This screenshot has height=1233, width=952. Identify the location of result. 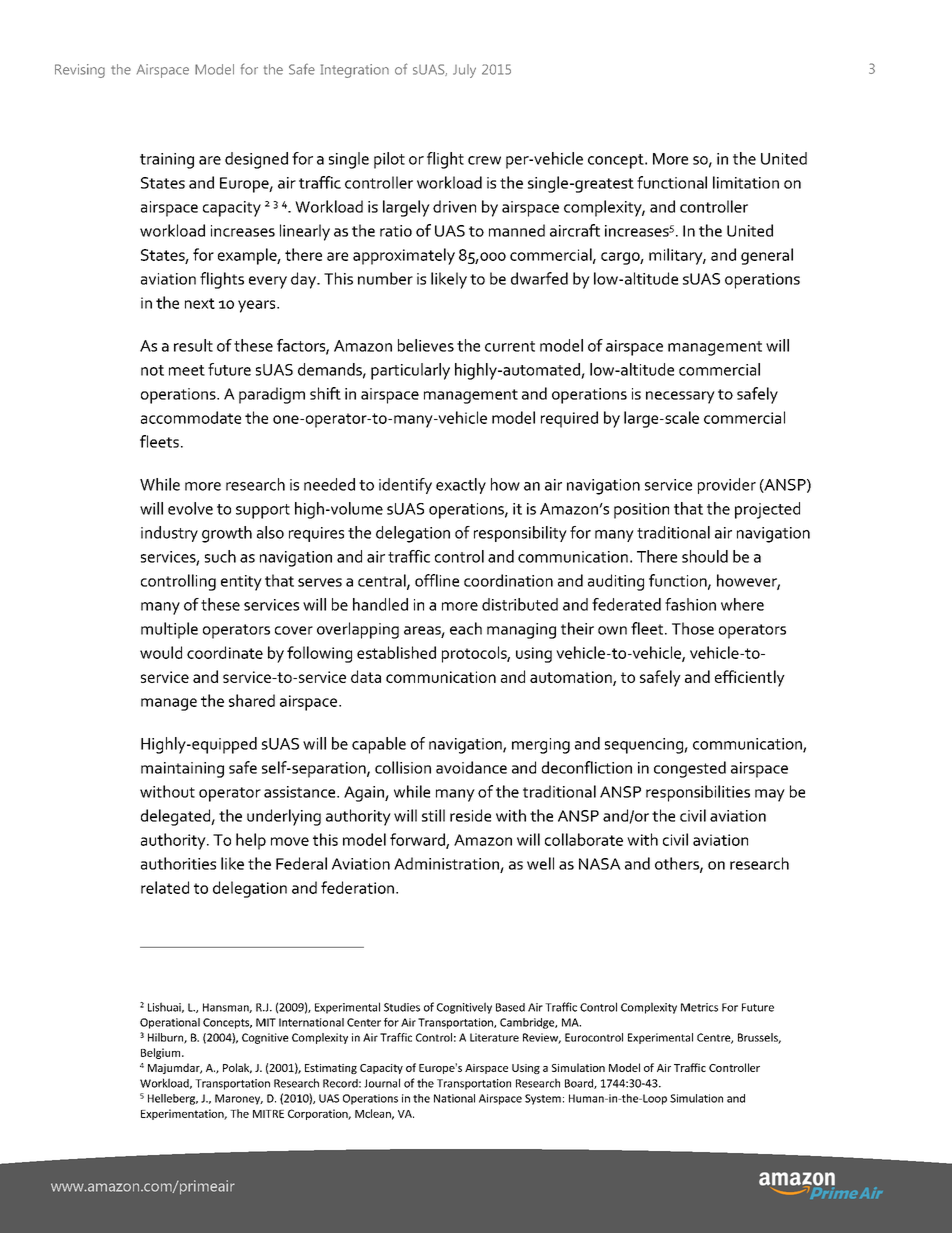
(193, 345).
